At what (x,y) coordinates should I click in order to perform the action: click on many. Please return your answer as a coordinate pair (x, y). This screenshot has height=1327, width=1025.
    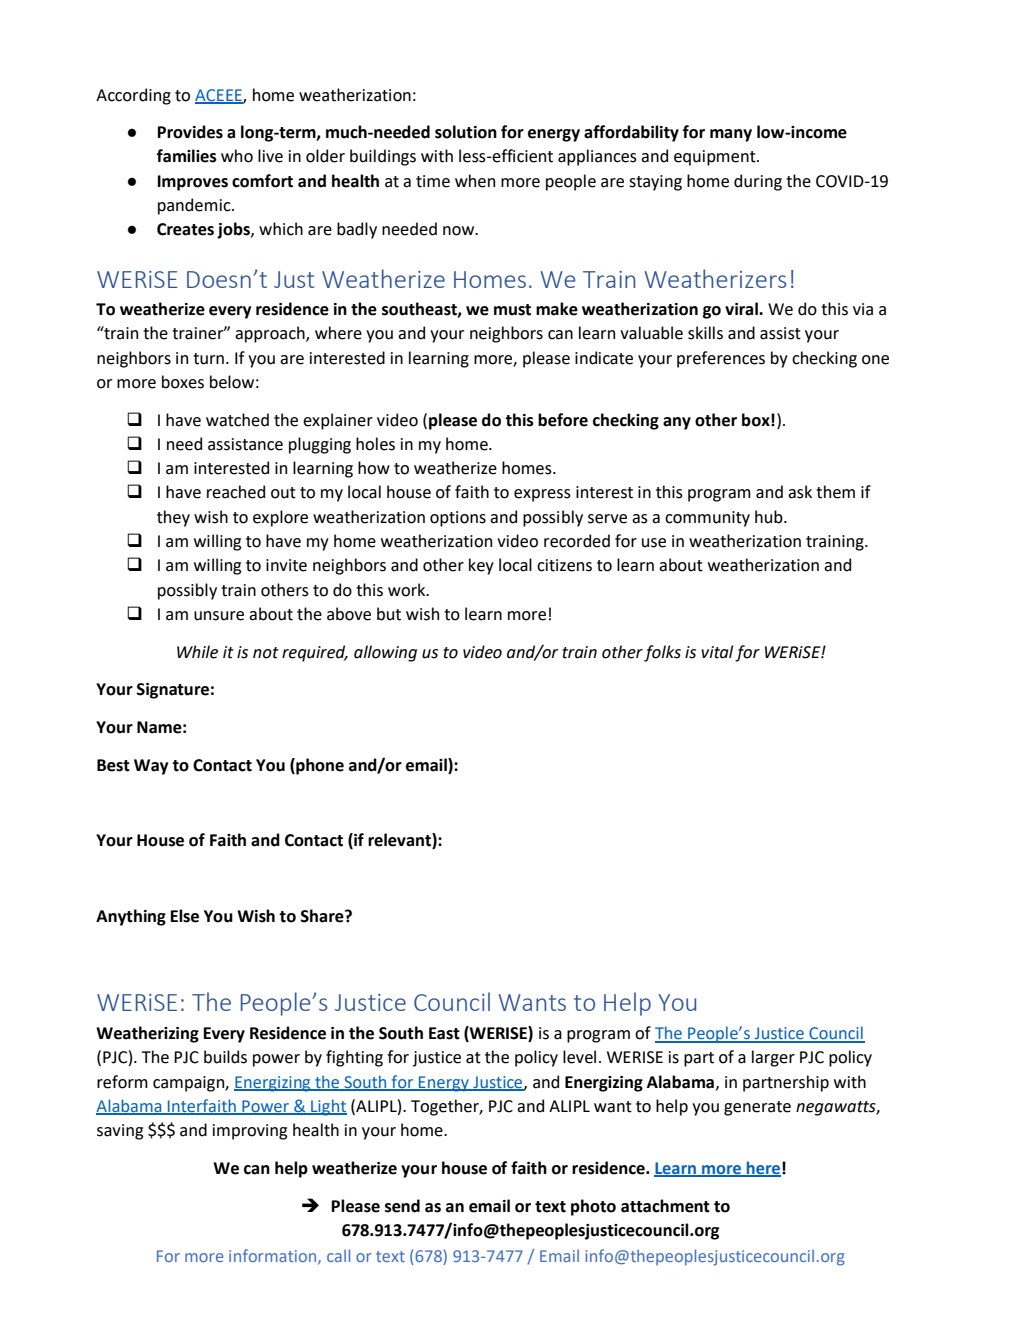
    Looking at the image, I should click on (731, 135).
